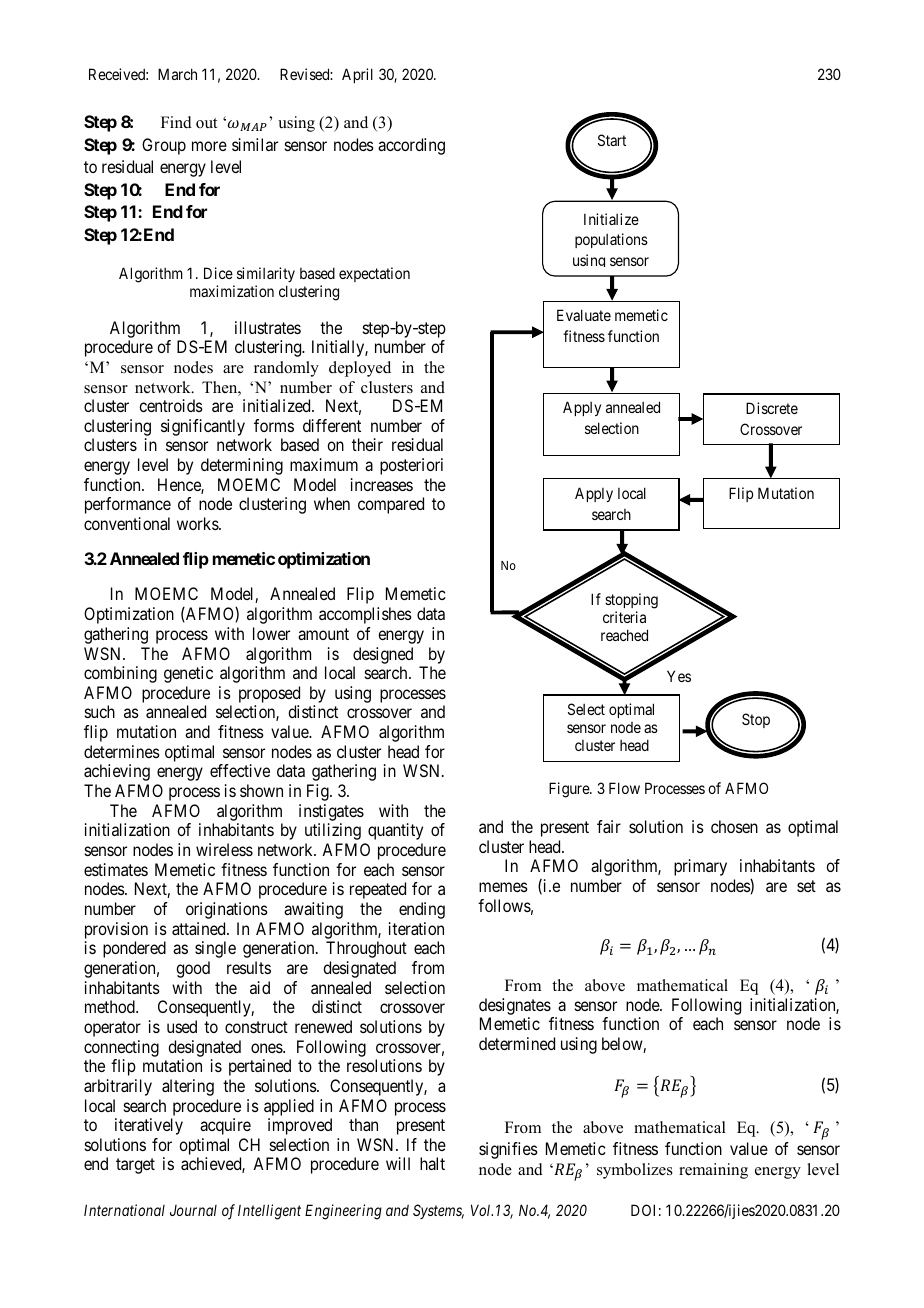 The width and height of the page is (924, 1308). Describe the element at coordinates (772, 408) in the page. I see `Discrete` at that location.
